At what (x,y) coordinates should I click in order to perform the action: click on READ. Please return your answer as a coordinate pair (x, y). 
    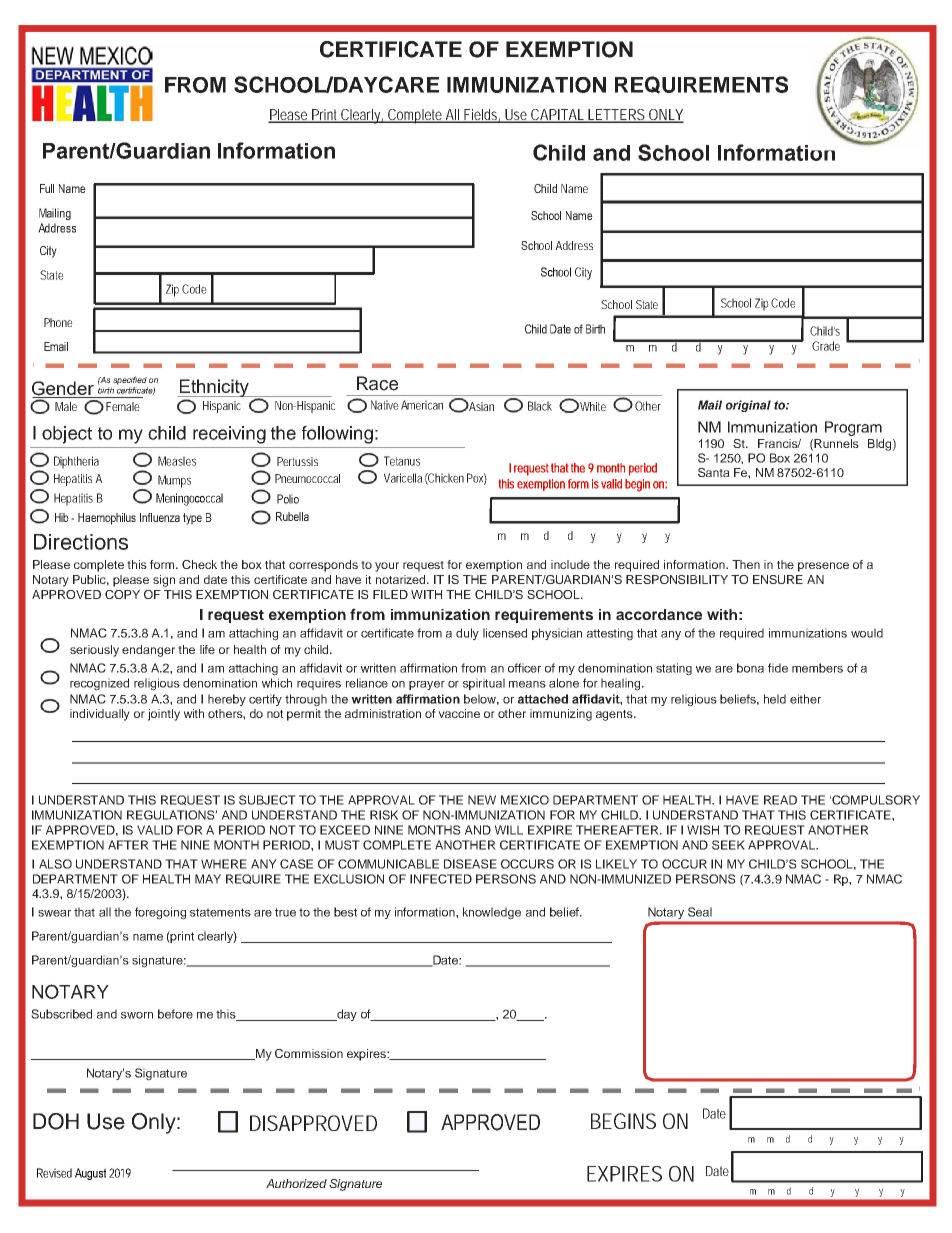
    Looking at the image, I should click on (780, 800).
